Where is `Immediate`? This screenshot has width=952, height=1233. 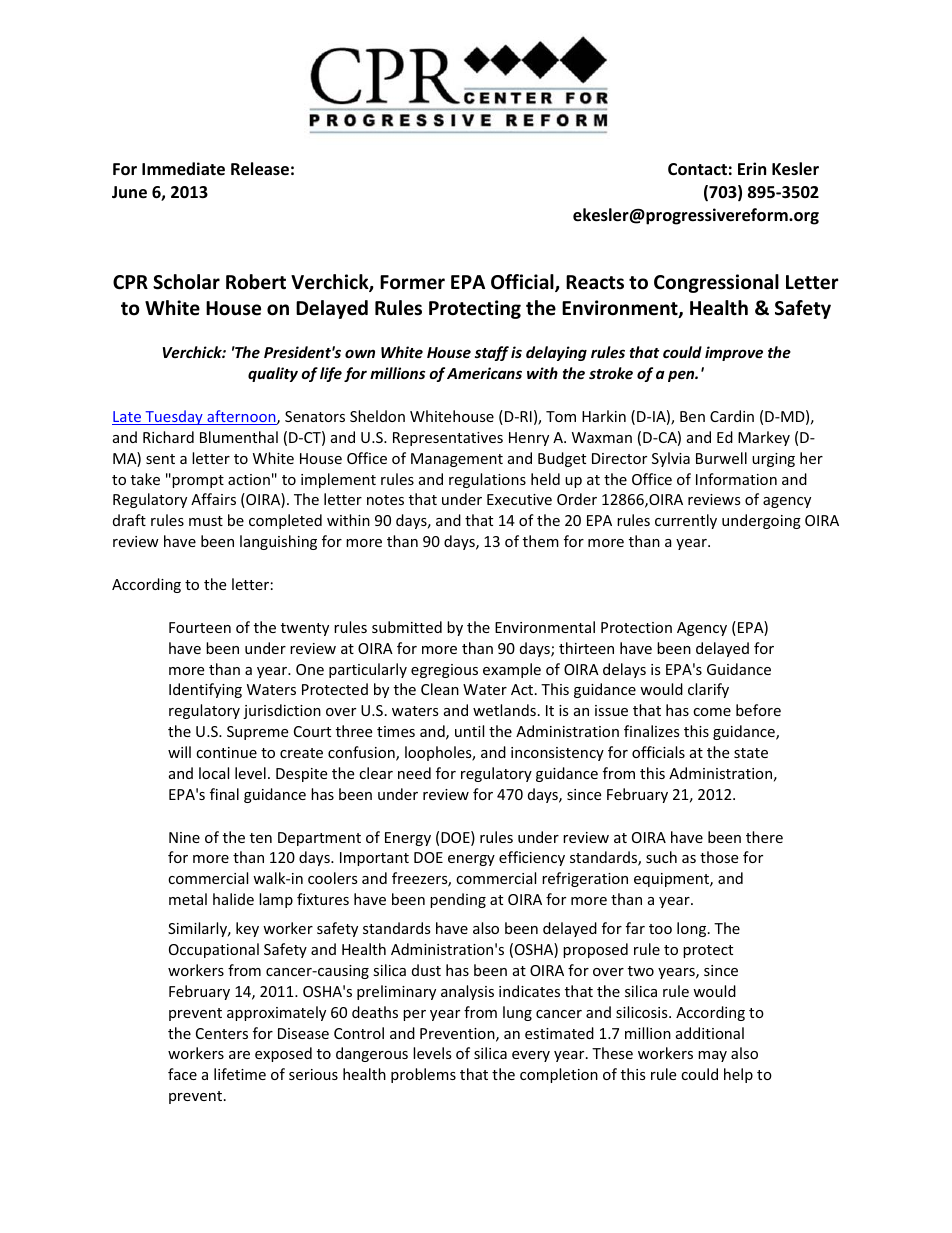 Immediate is located at coordinates (183, 169).
